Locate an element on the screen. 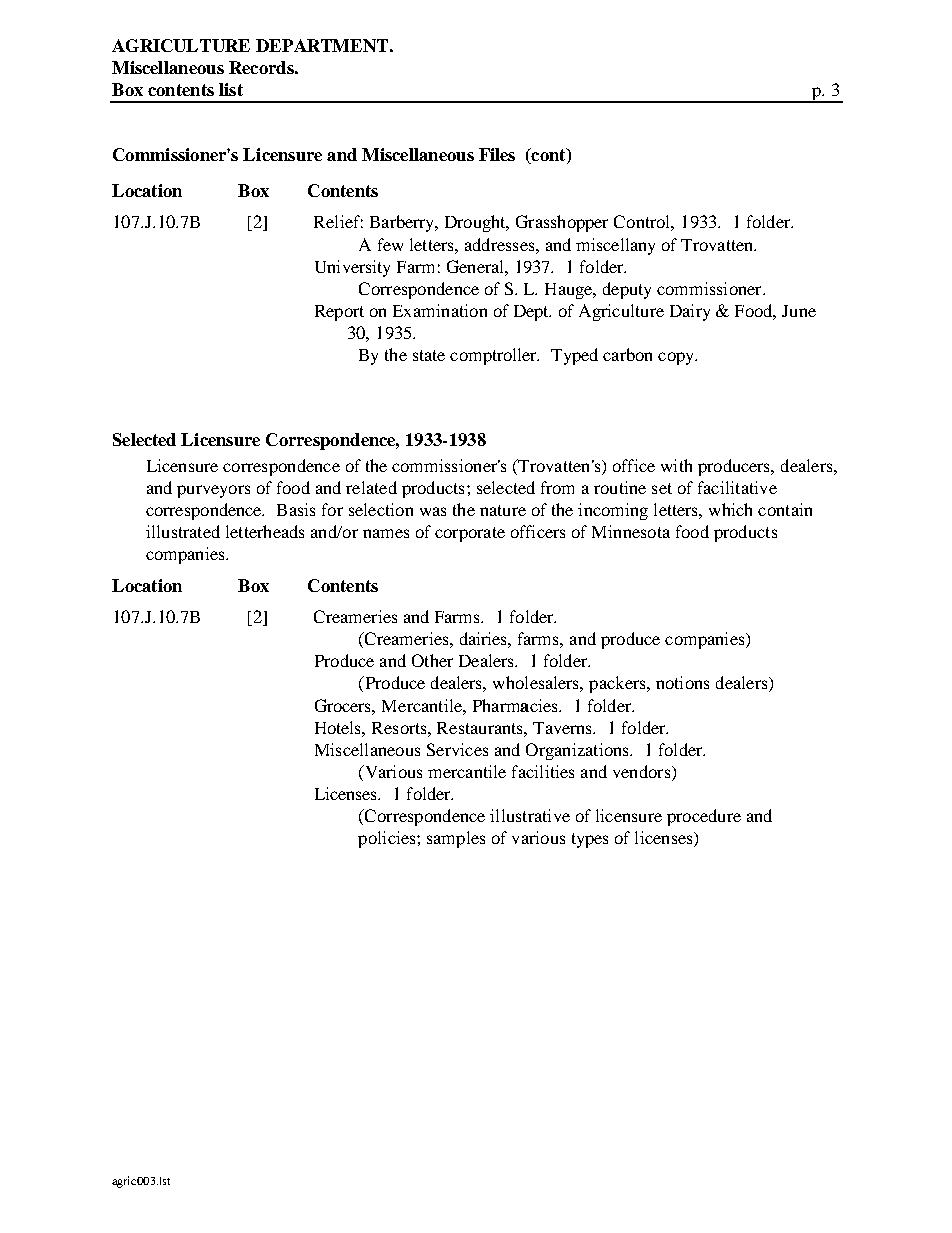 The width and height of the screenshot is (952, 1233). procedure is located at coordinates (704, 817).
